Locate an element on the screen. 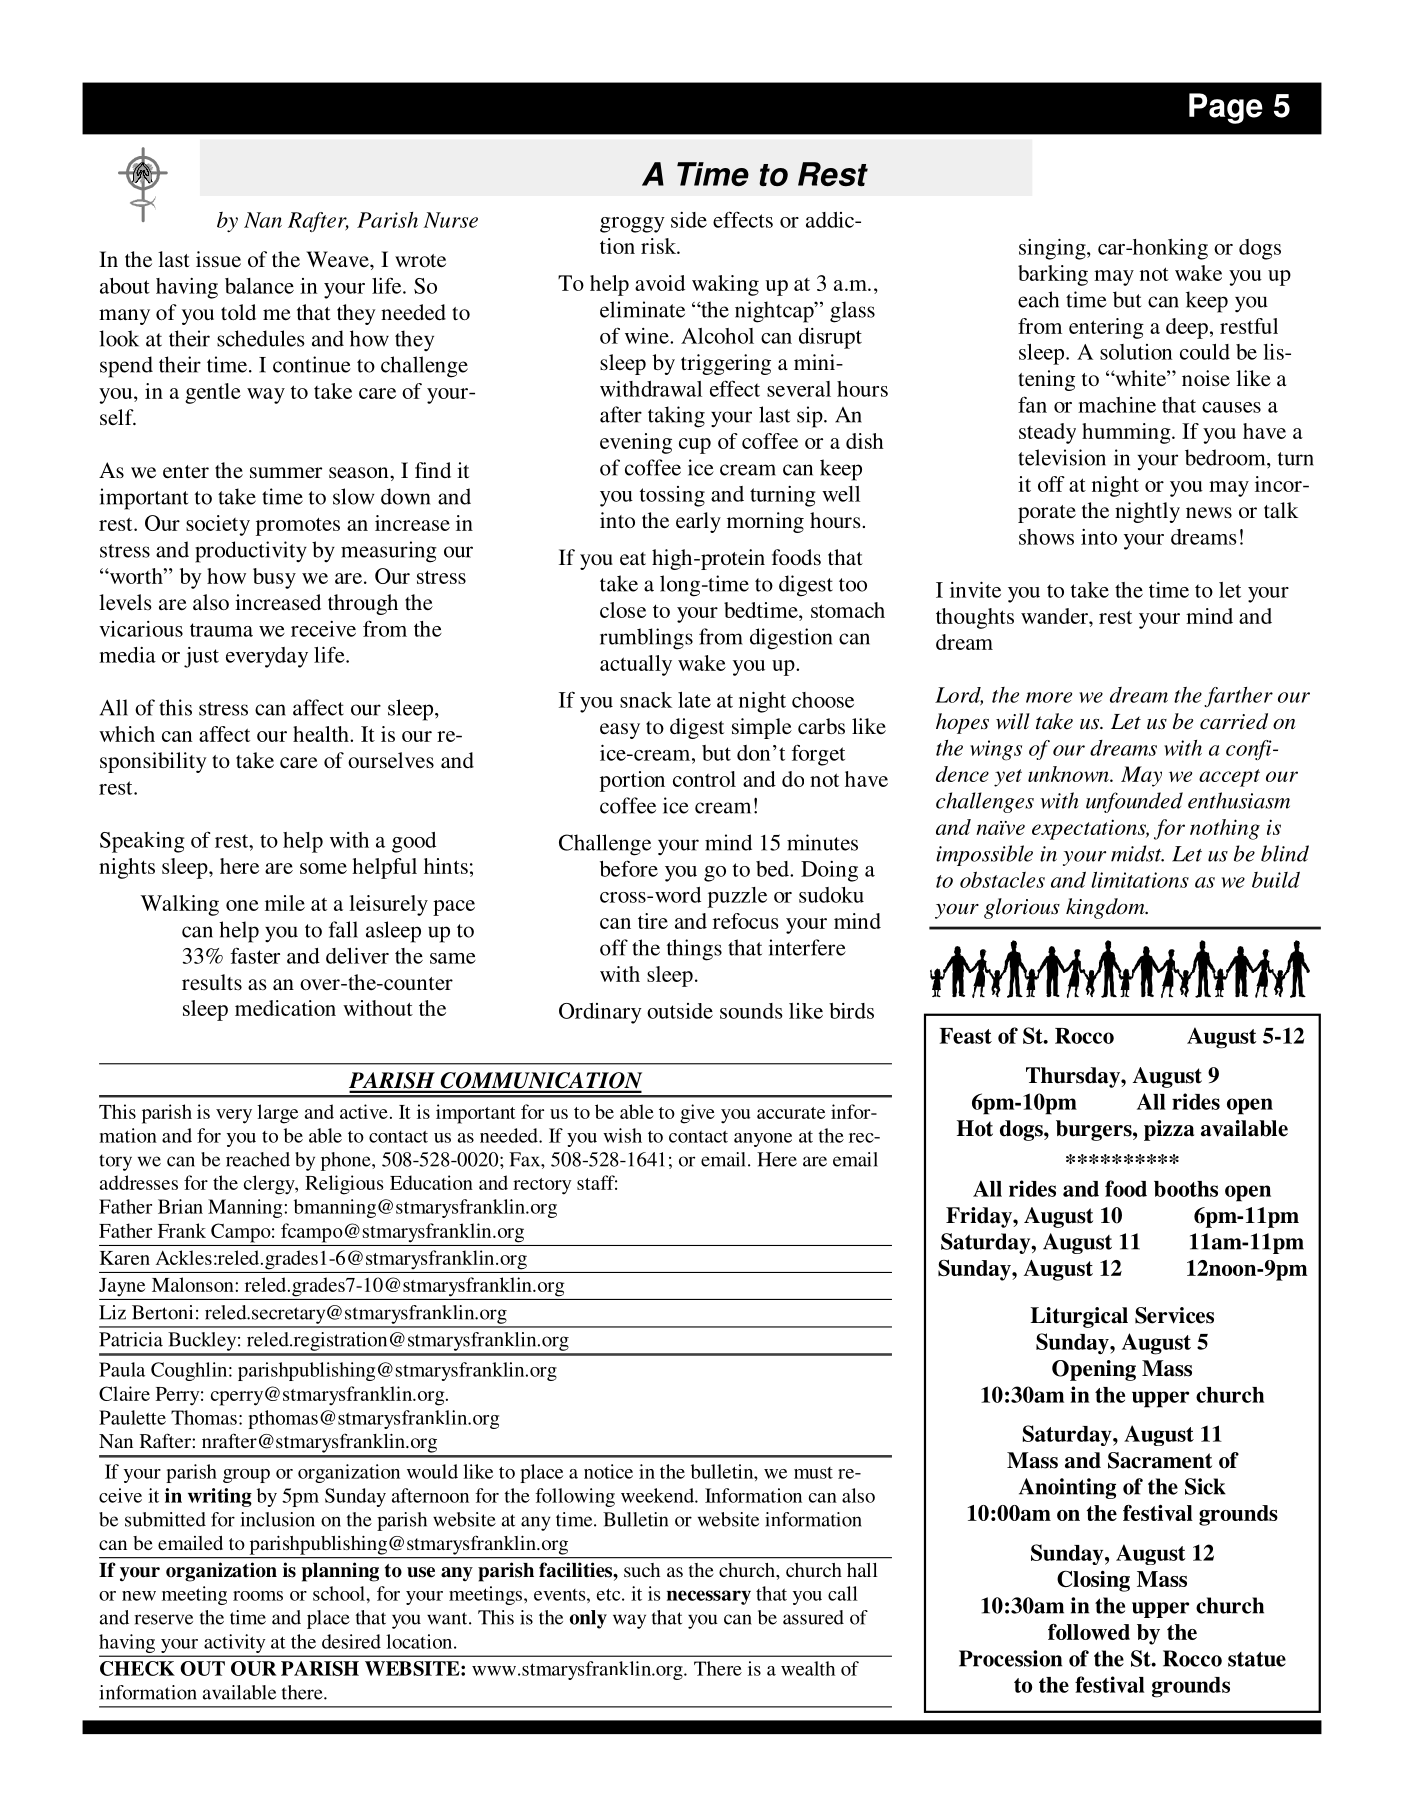  mile is located at coordinates (285, 903).
